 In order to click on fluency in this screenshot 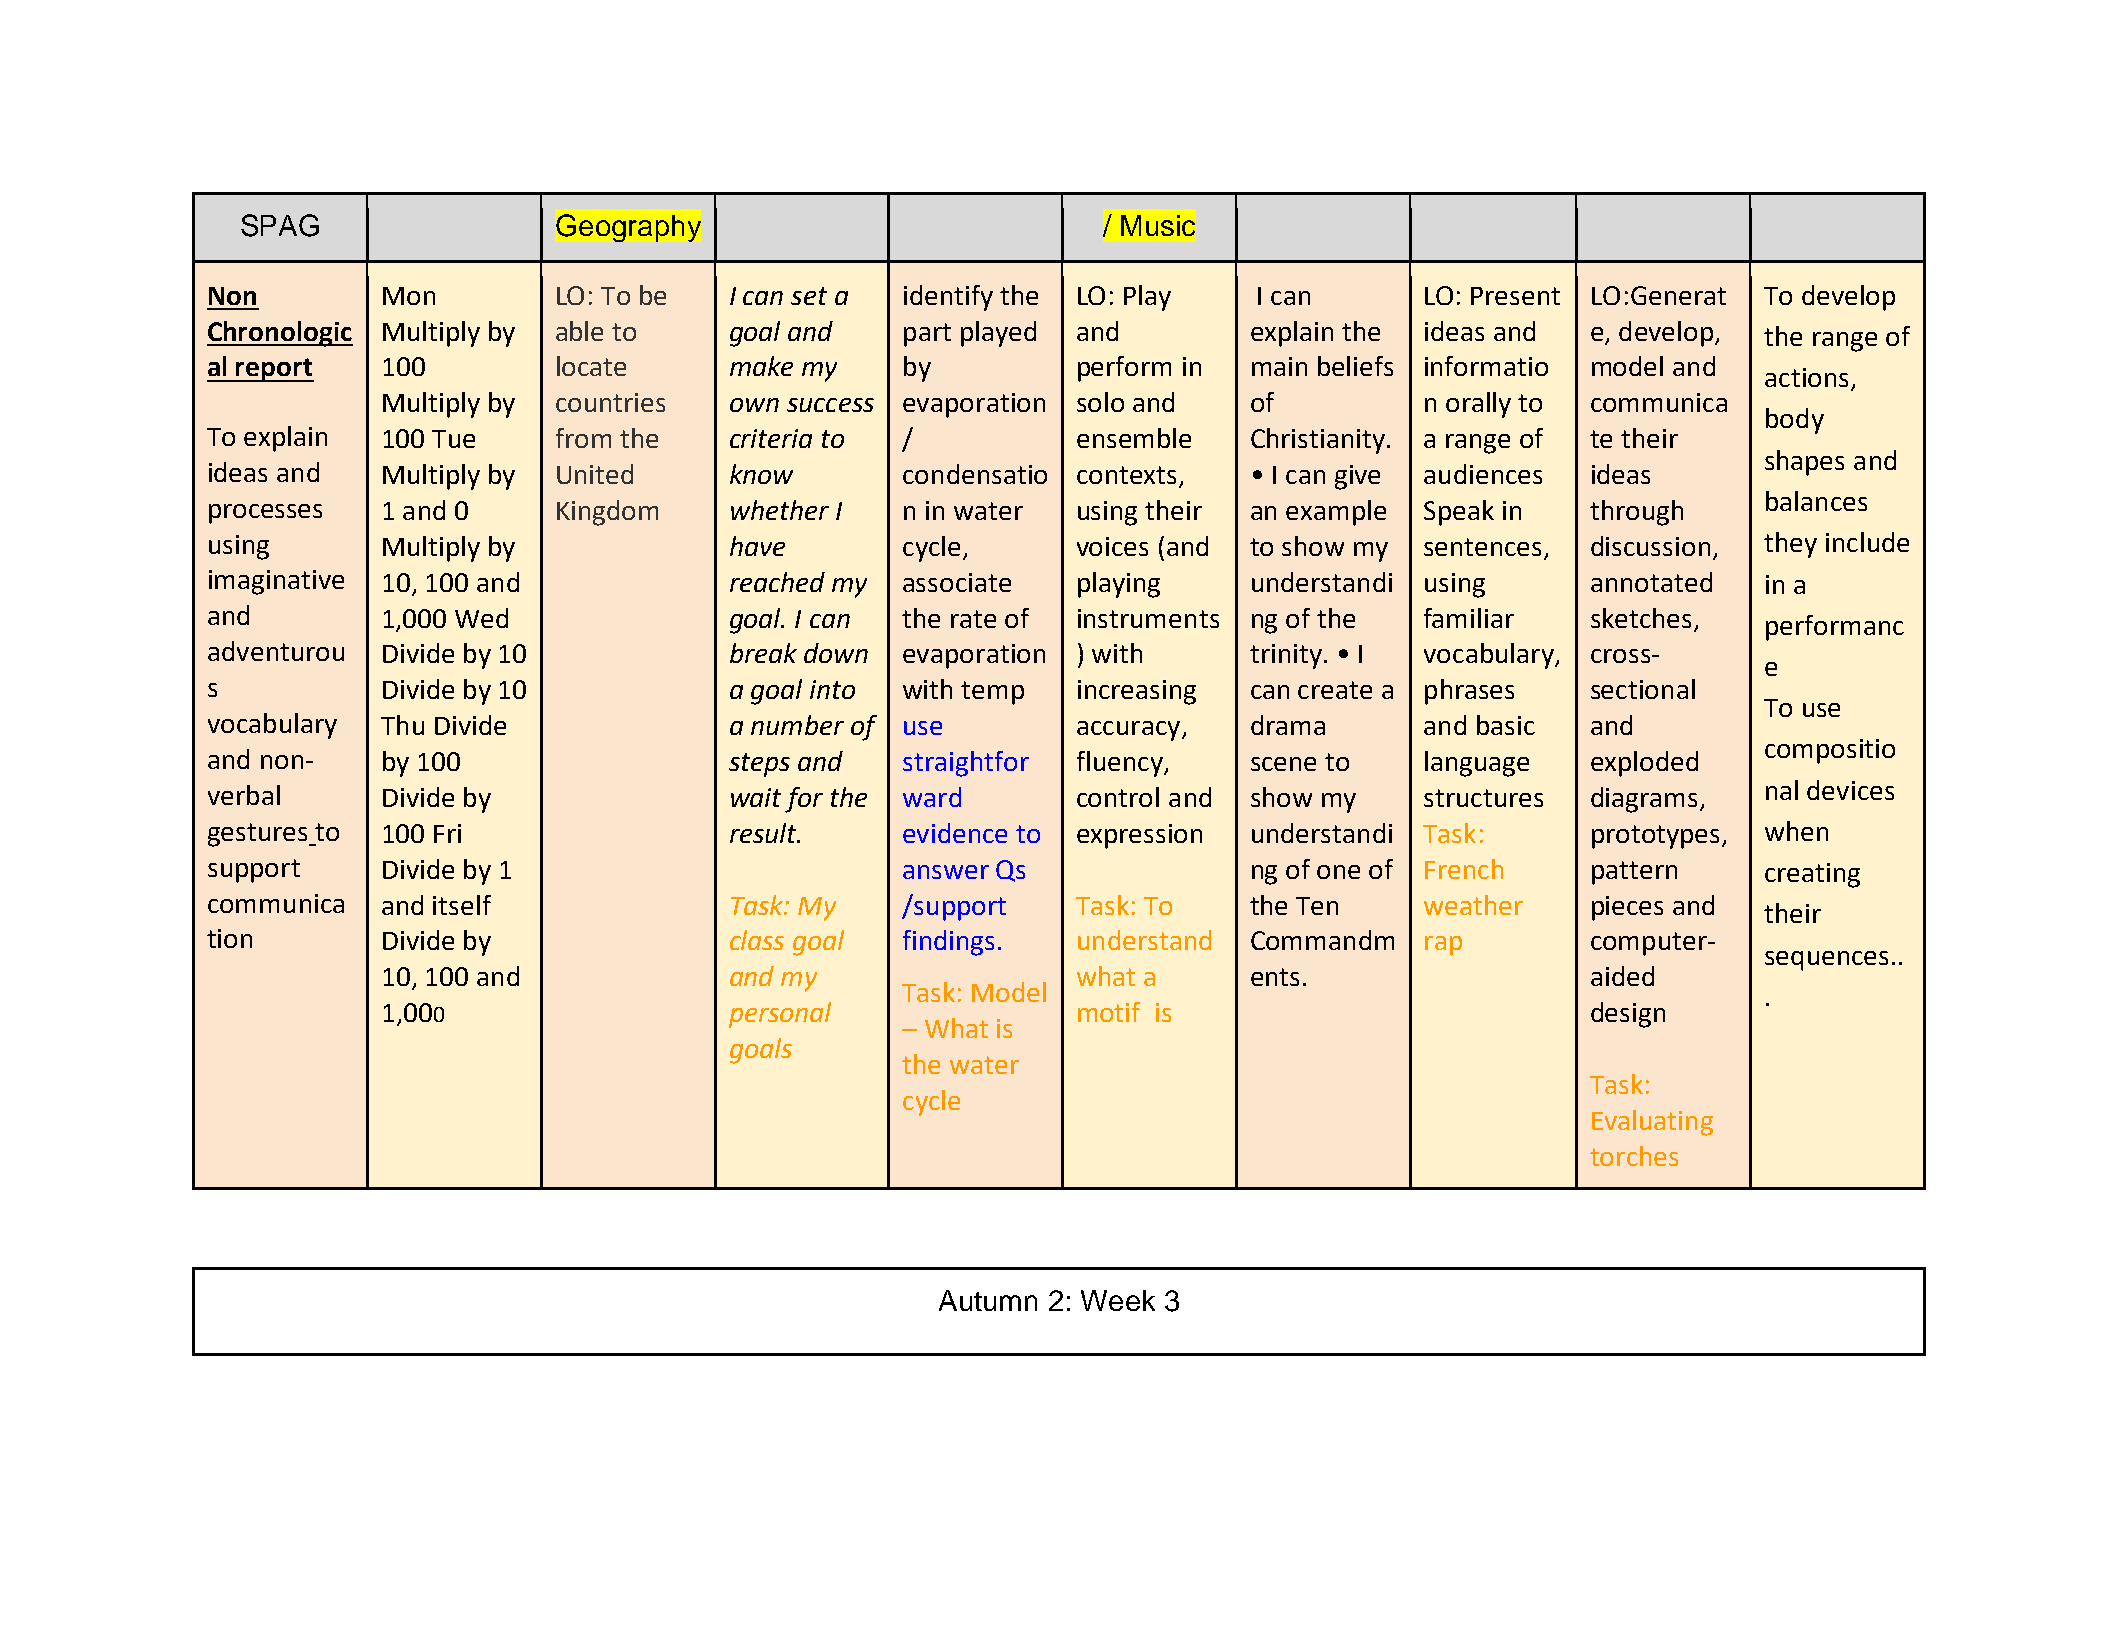, I will do `click(1121, 764)`.
